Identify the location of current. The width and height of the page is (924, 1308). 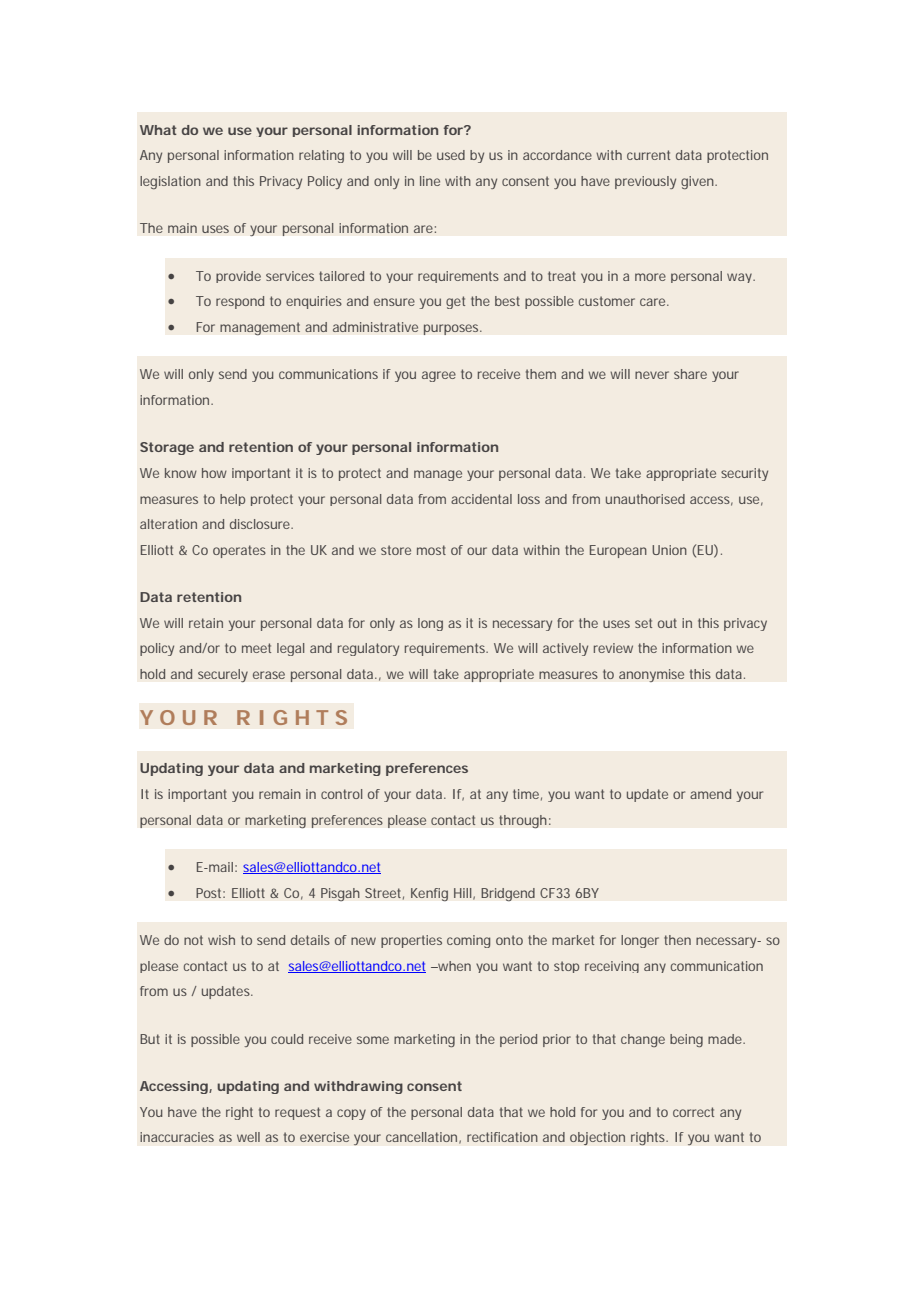
(648, 155).
